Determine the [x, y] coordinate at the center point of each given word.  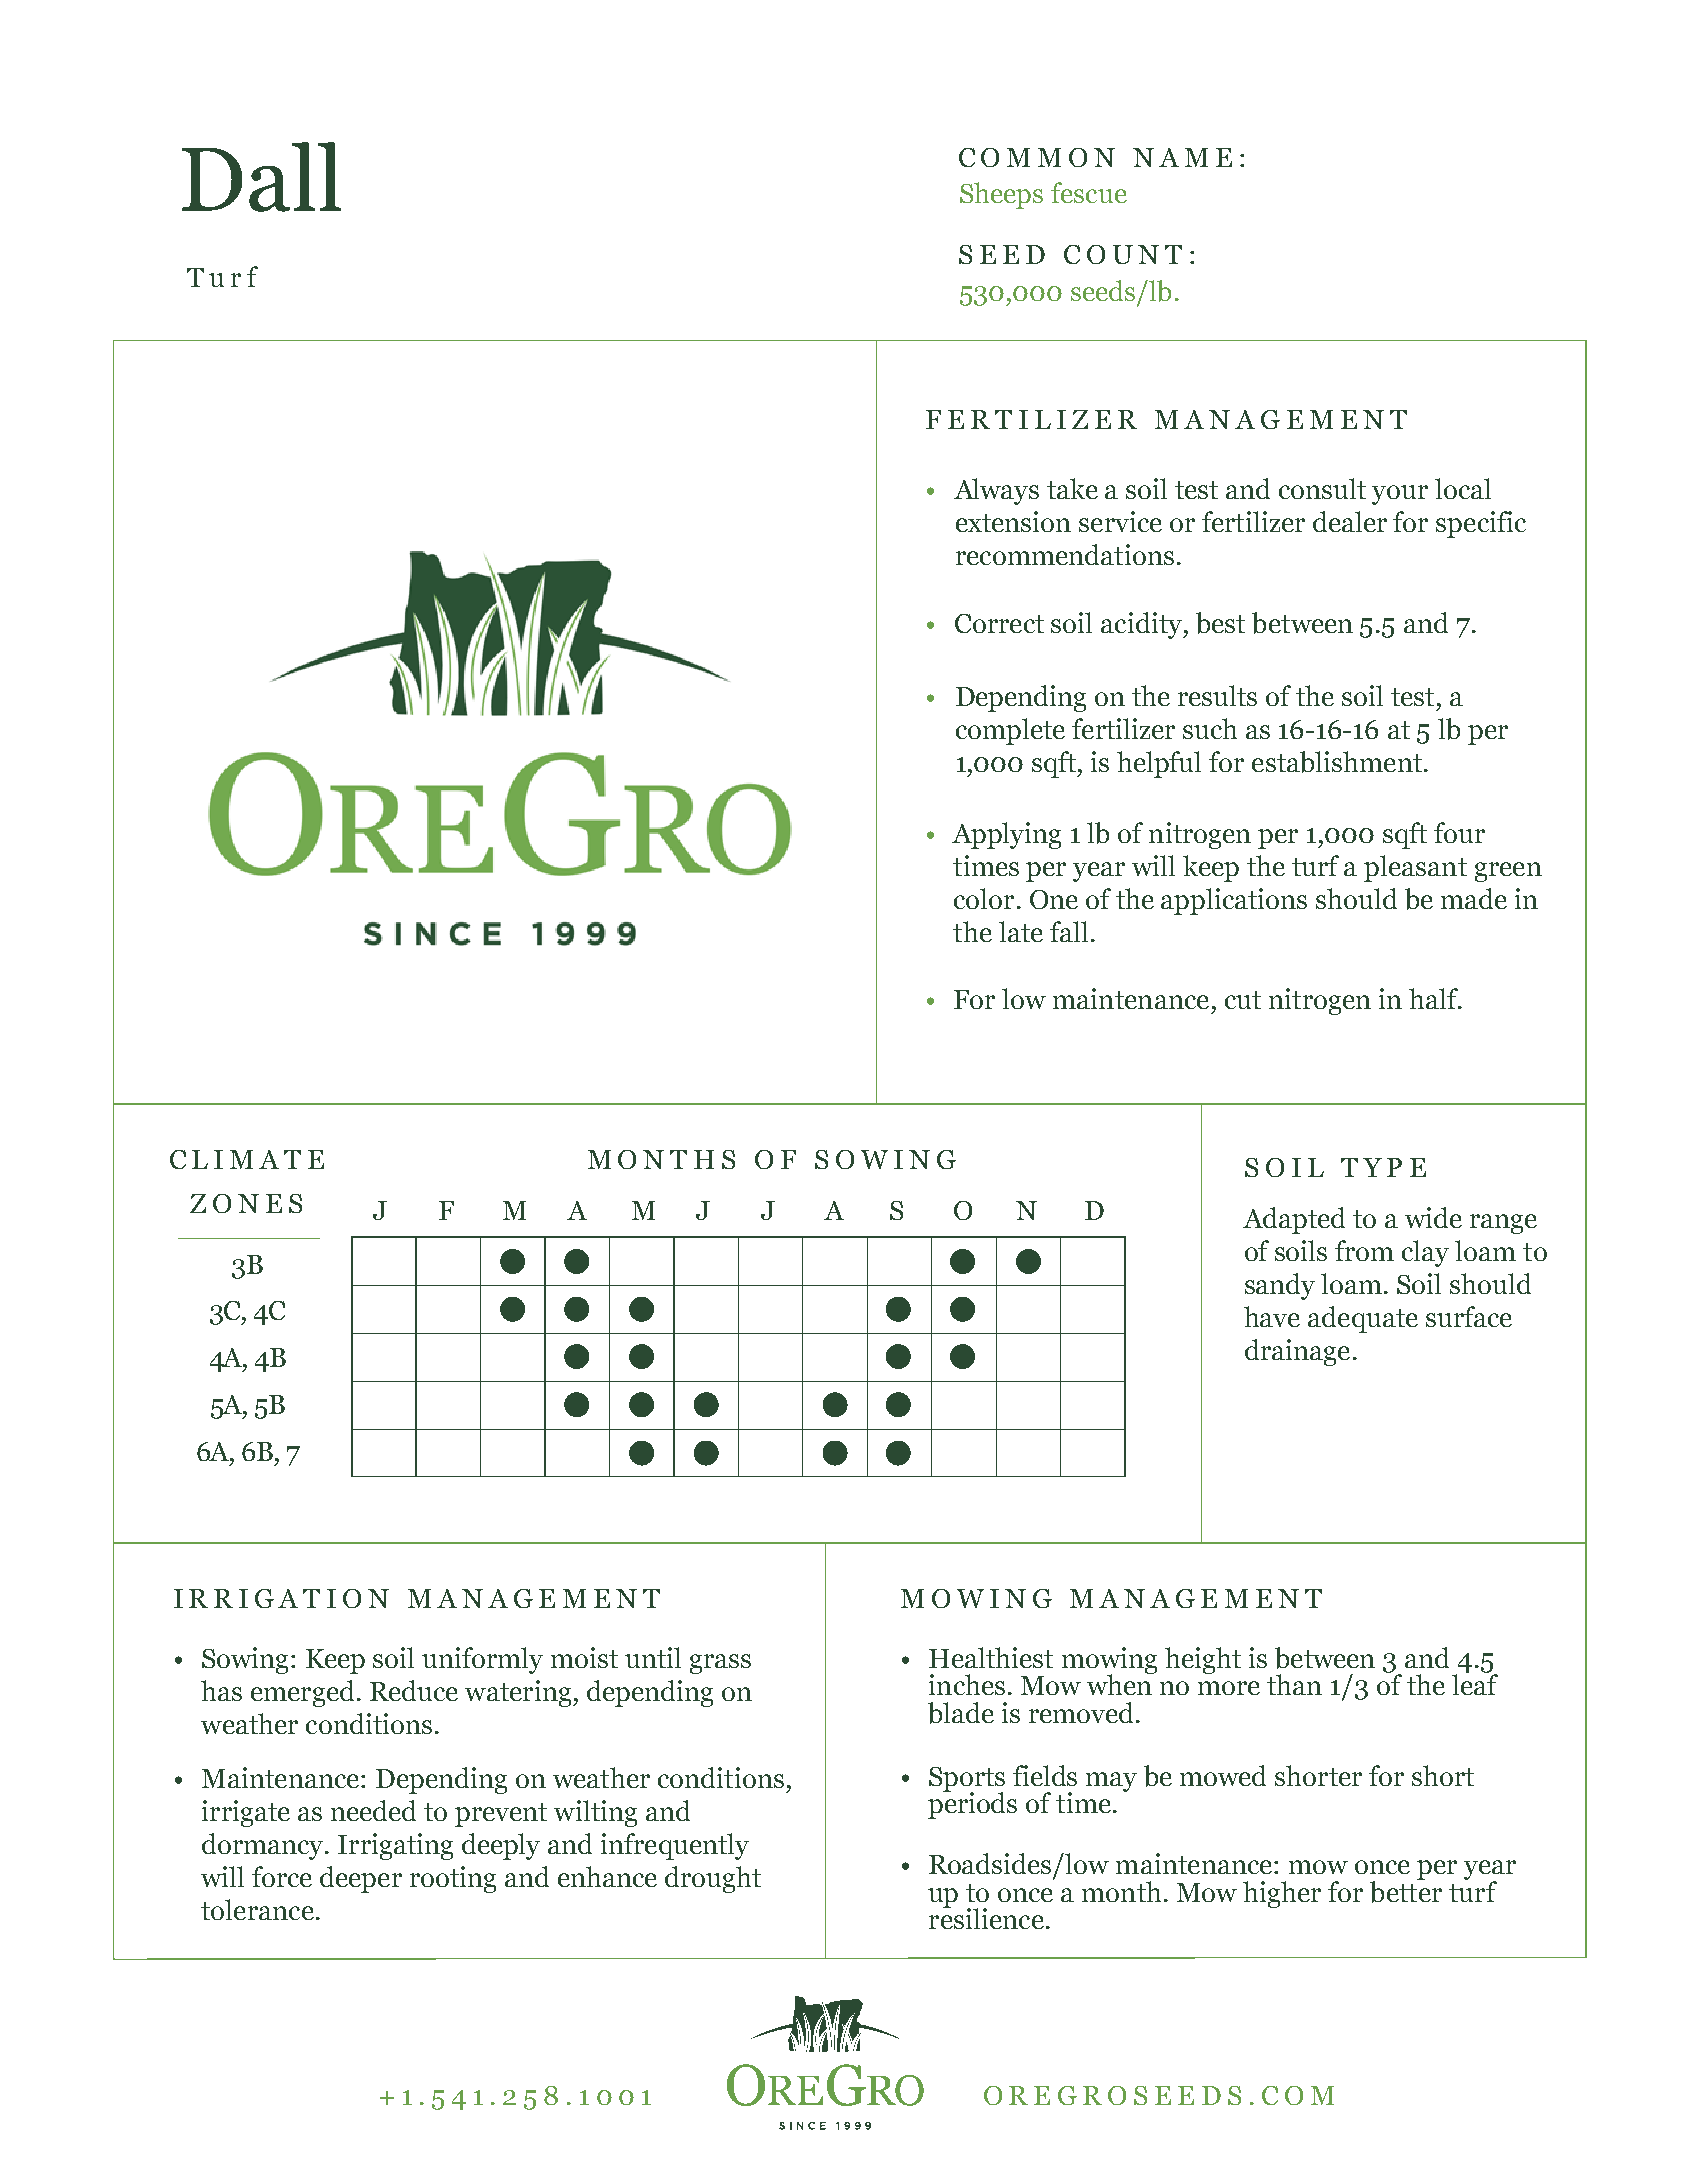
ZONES [246, 1203]
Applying [1006, 835]
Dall [261, 177]
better [1406, 1891]
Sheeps [1001, 195]
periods [972, 1804]
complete [1010, 731]
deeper [361, 1879]
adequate [1363, 1319]
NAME [1182, 157]
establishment [1337, 762]
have [1272, 1316]
